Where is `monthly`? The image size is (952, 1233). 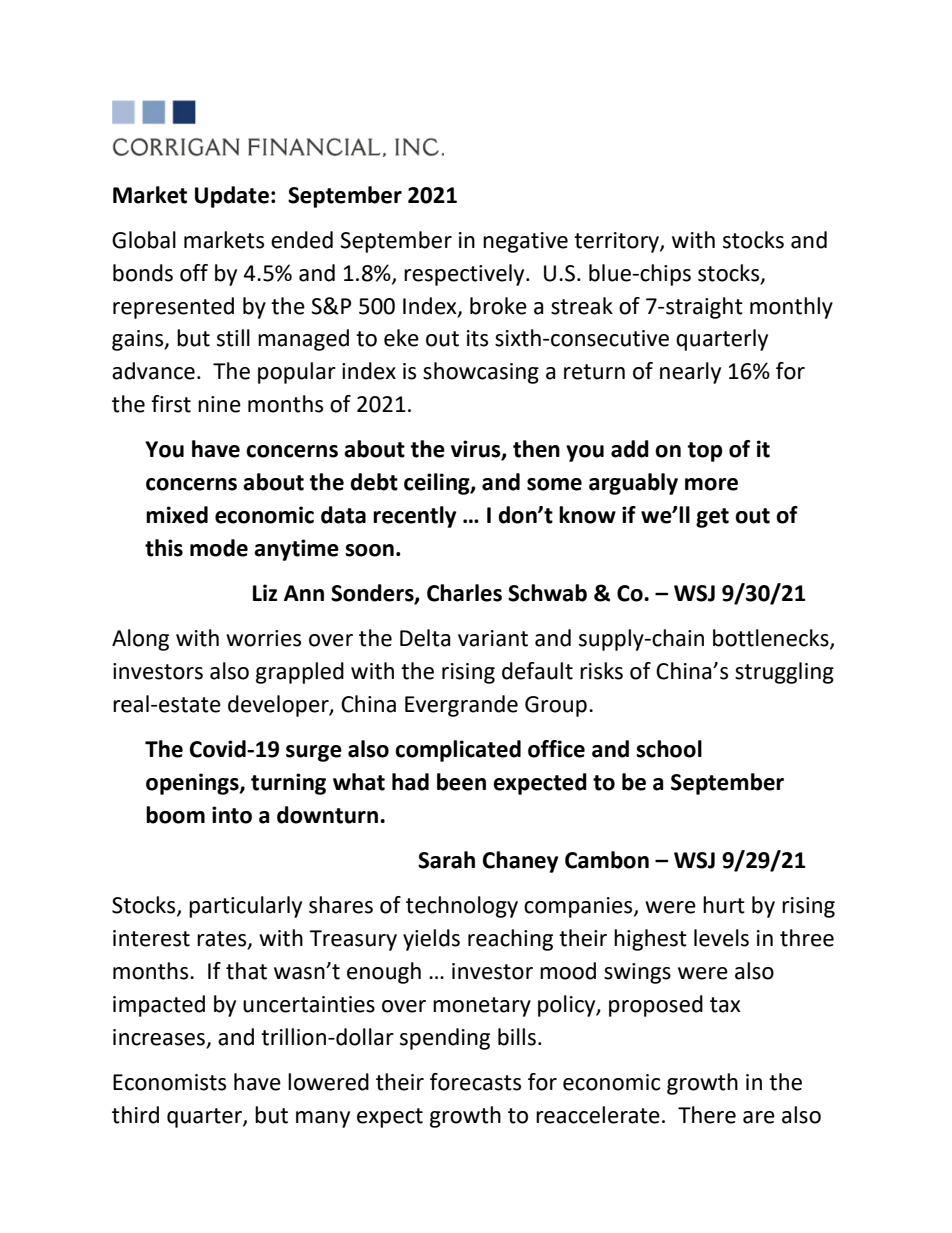 monthly is located at coordinates (791, 308).
